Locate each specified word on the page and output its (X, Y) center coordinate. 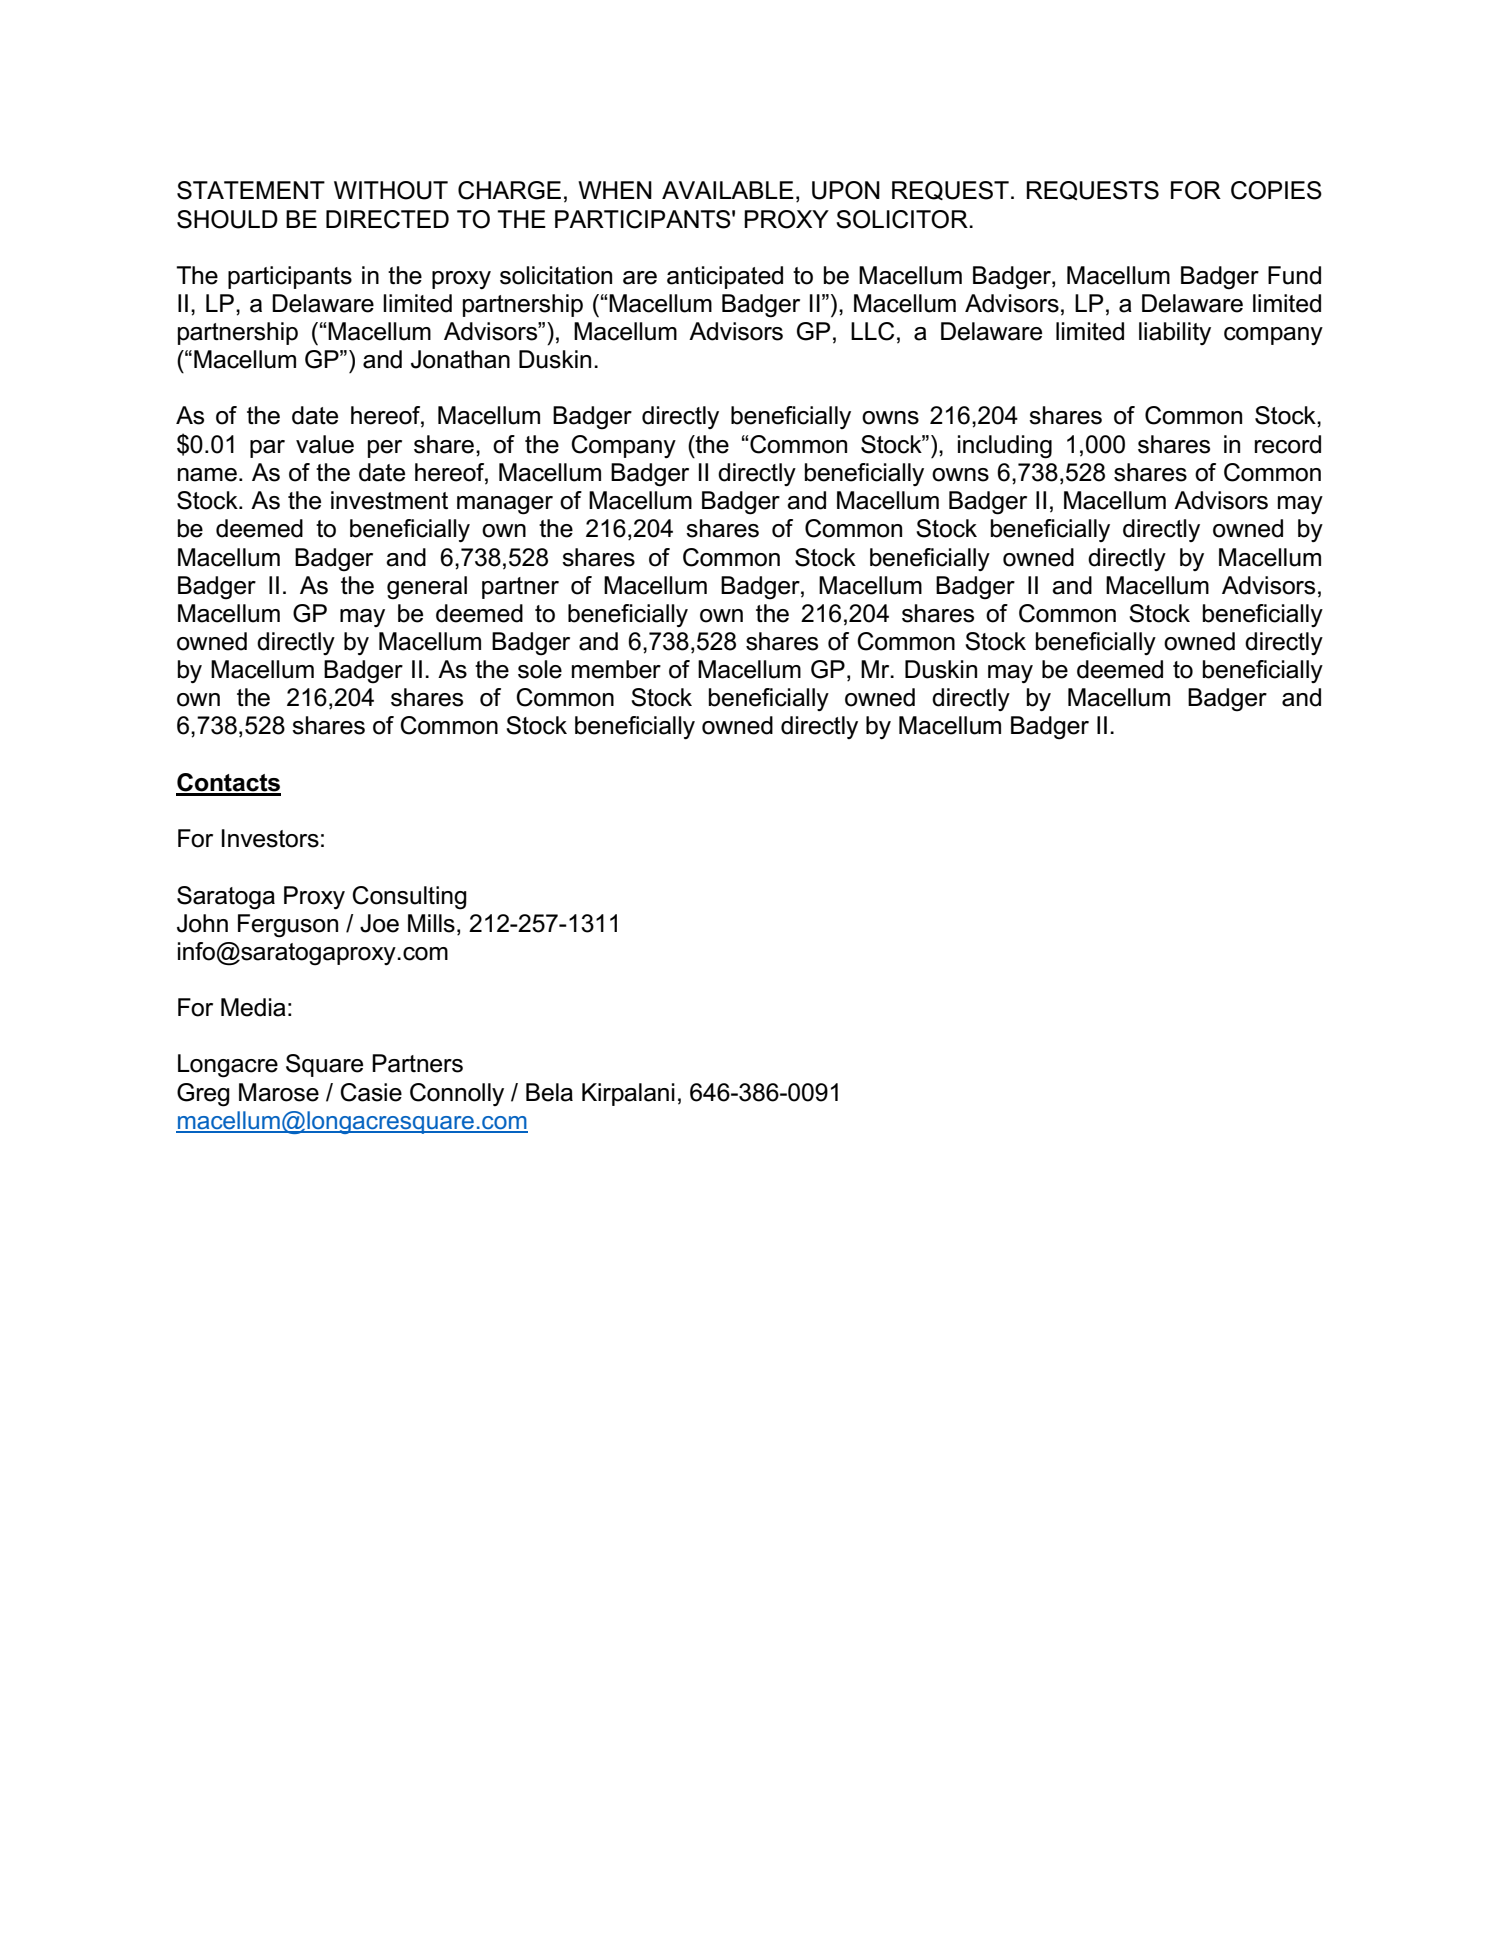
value (325, 444)
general (427, 588)
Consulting (409, 898)
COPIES (1276, 190)
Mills (431, 923)
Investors (270, 838)
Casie (371, 1092)
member (616, 669)
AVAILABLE (728, 190)
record (1288, 444)
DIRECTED (387, 219)
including (1005, 447)
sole (540, 669)
